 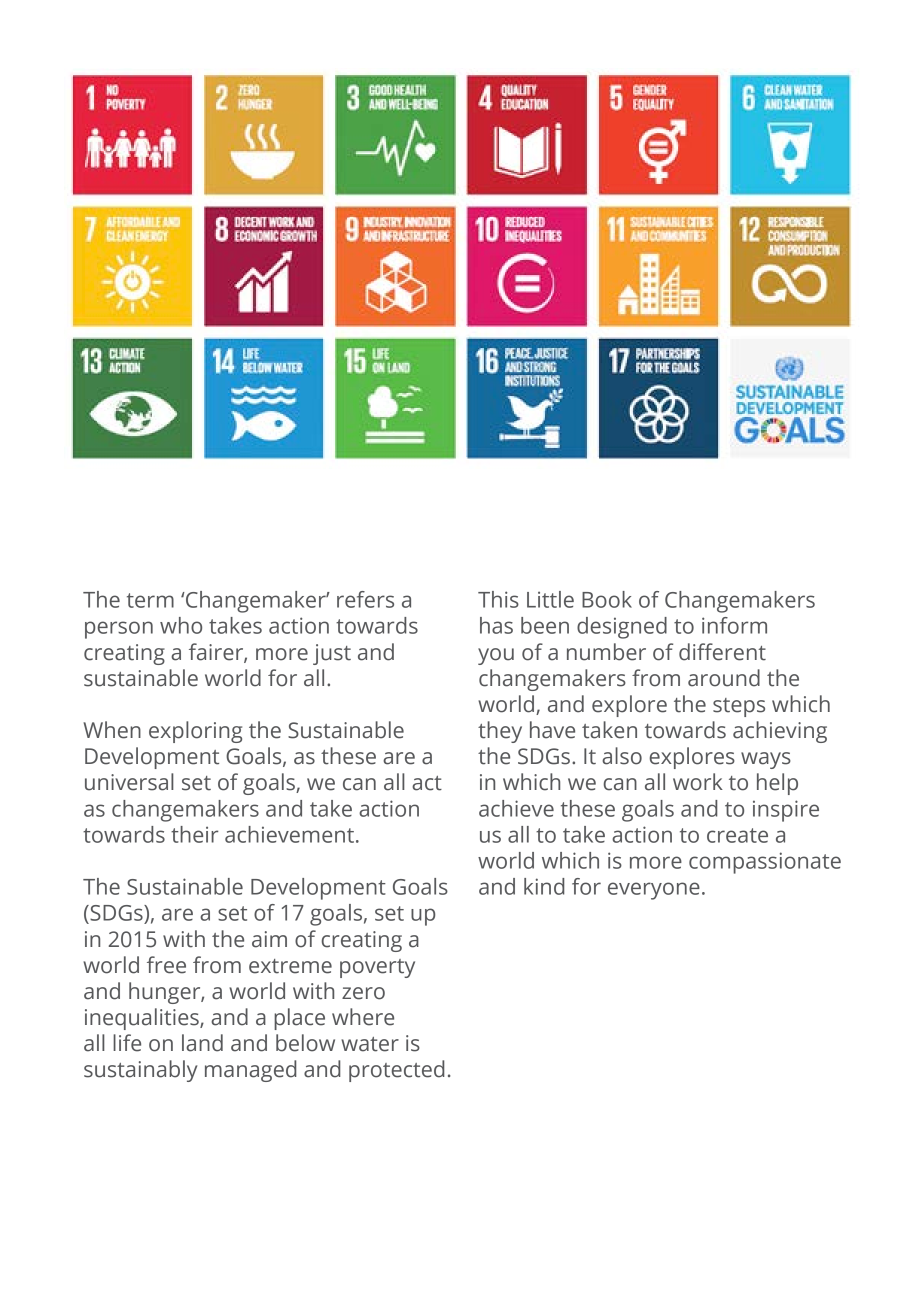 I want to click on everyone, so click(x=654, y=891).
